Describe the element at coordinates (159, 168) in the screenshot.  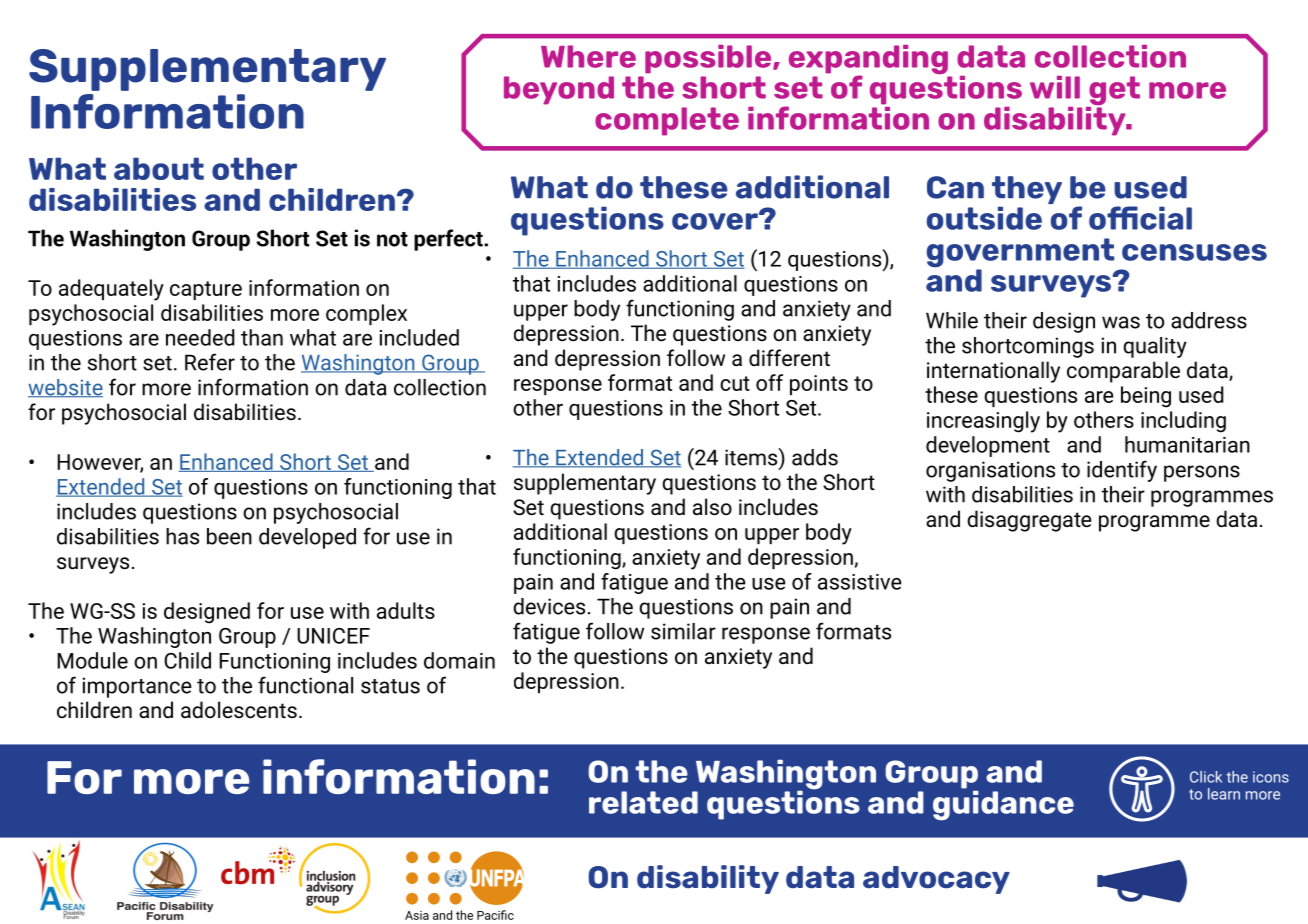
I see `about` at that location.
